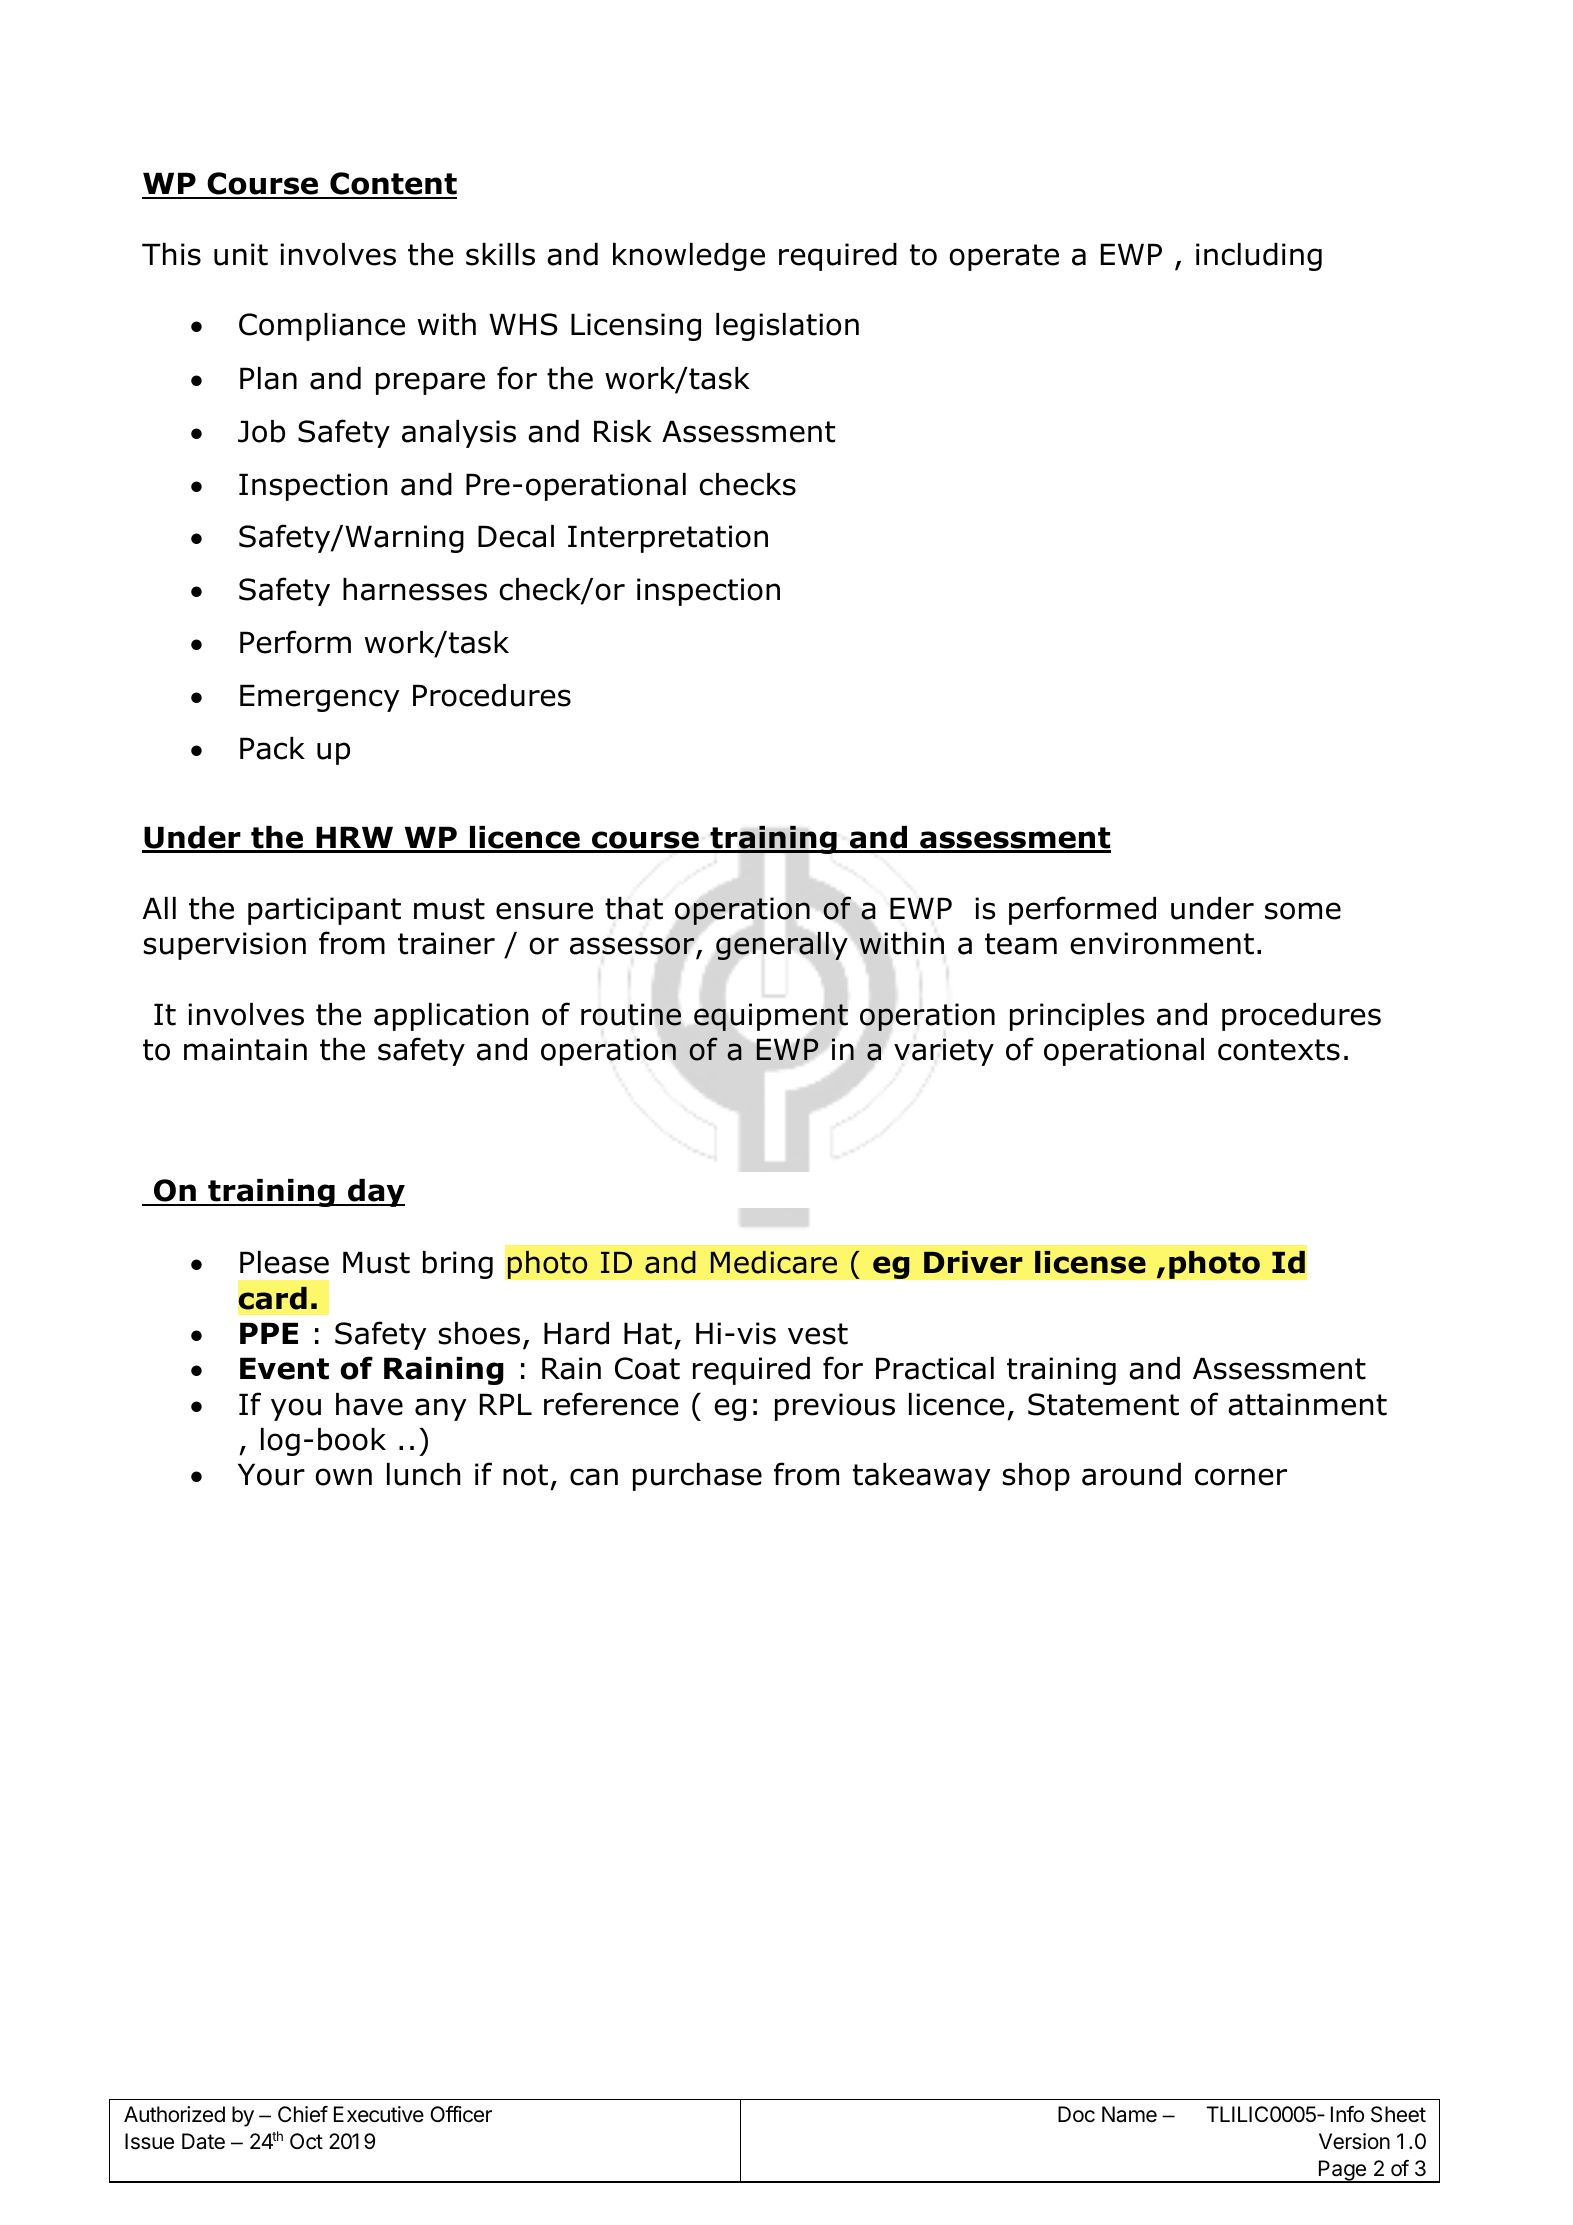 This screenshot has height=2225, width=1573. I want to click on contexts, so click(1279, 1050).
